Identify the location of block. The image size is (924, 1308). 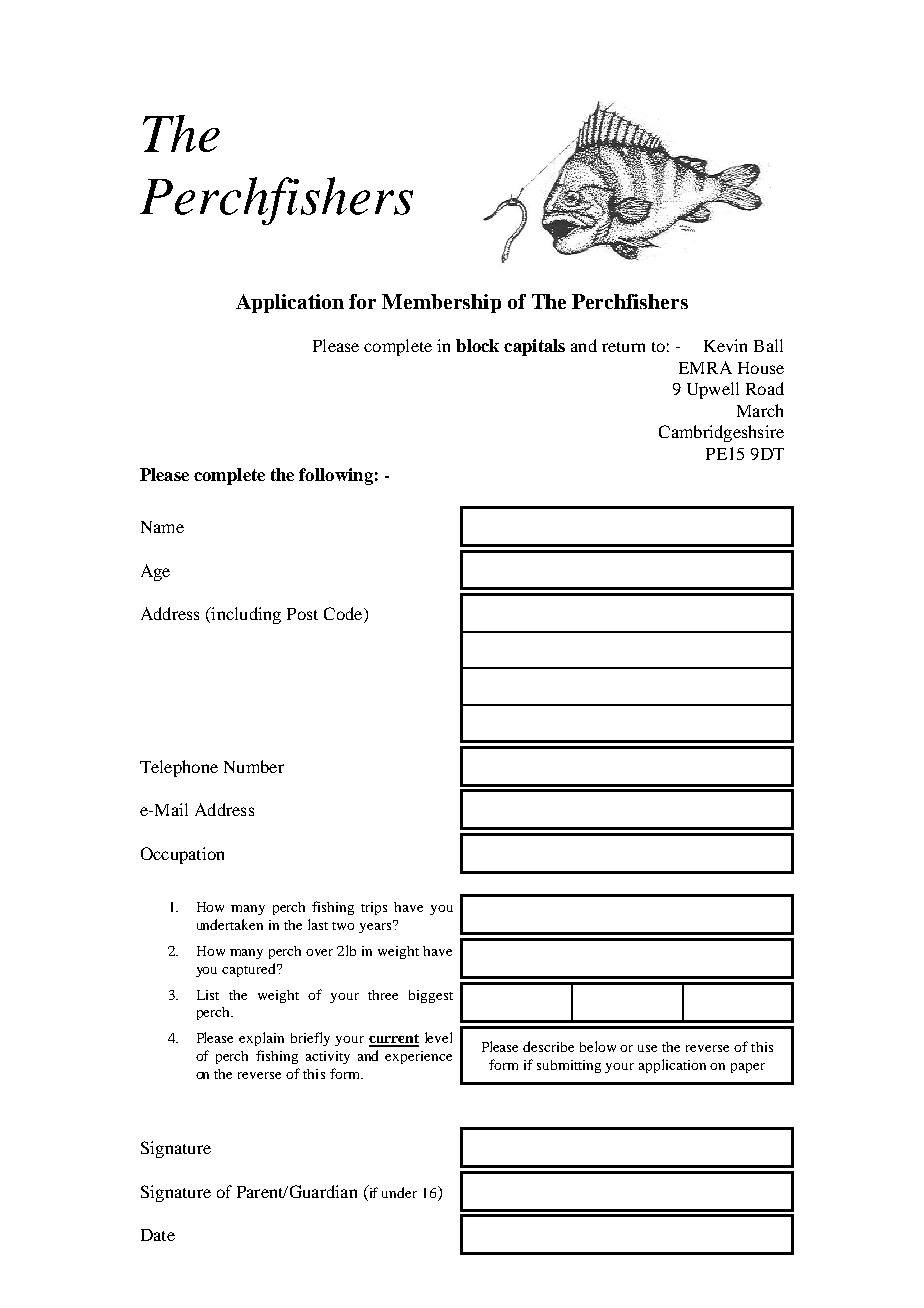
(477, 345).
